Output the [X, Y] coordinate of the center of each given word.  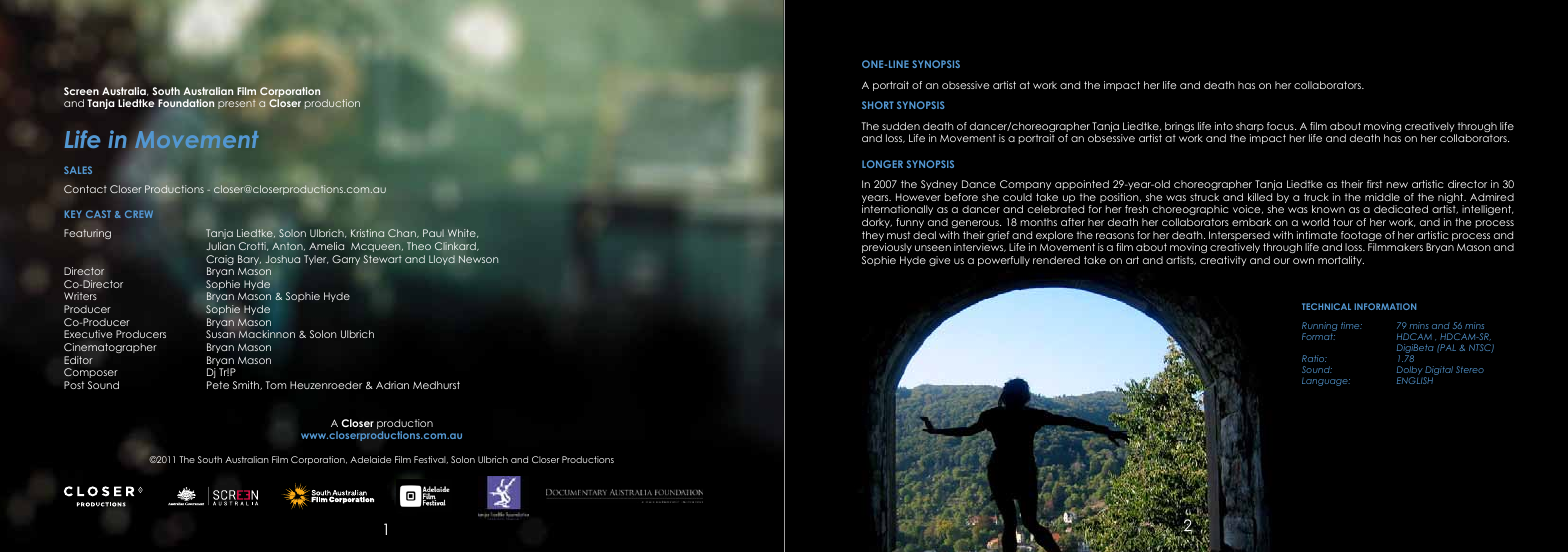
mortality [1341, 261]
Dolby [1411, 372]
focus [1281, 126]
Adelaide [370, 459]
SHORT [878, 105]
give [939, 261]
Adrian [392, 385]
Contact [85, 189]
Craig [220, 261]
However [918, 197]
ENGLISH [1415, 380]
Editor [78, 360]
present [237, 104]
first [1374, 184]
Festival [431, 460]
